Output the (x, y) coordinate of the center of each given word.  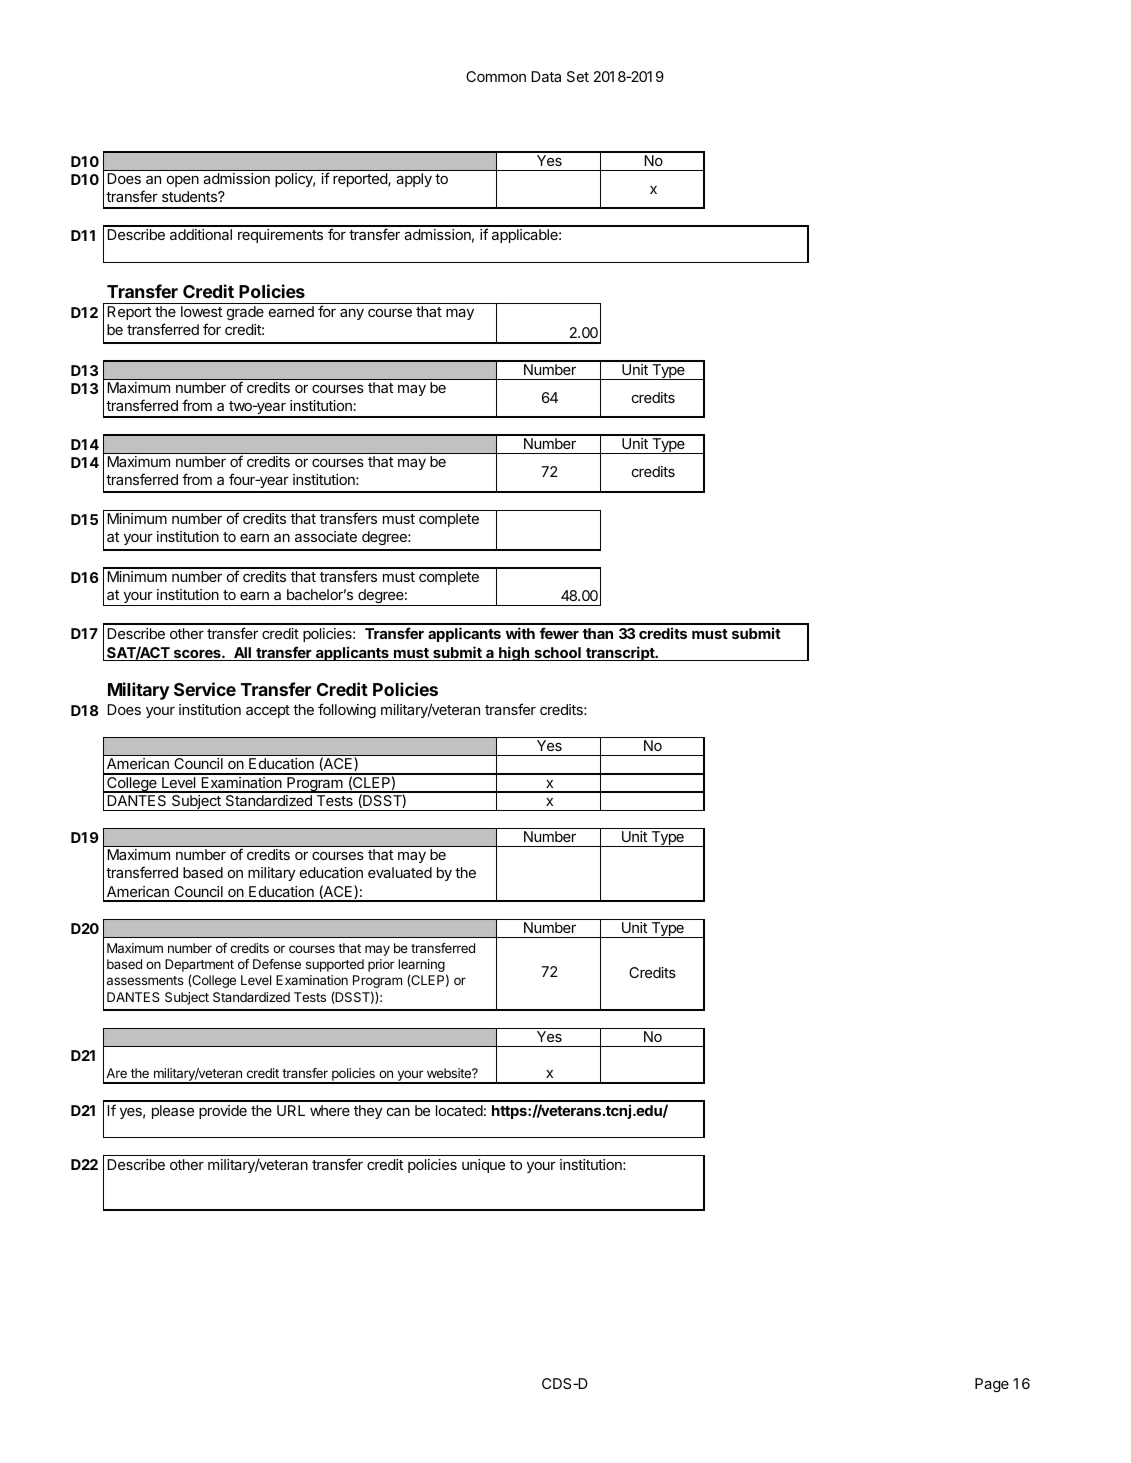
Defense (277, 964)
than (598, 633)
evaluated (400, 872)
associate (326, 536)
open (183, 181)
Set (578, 76)
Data (546, 76)
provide (223, 1112)
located (459, 1110)
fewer (559, 633)
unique (483, 1166)
